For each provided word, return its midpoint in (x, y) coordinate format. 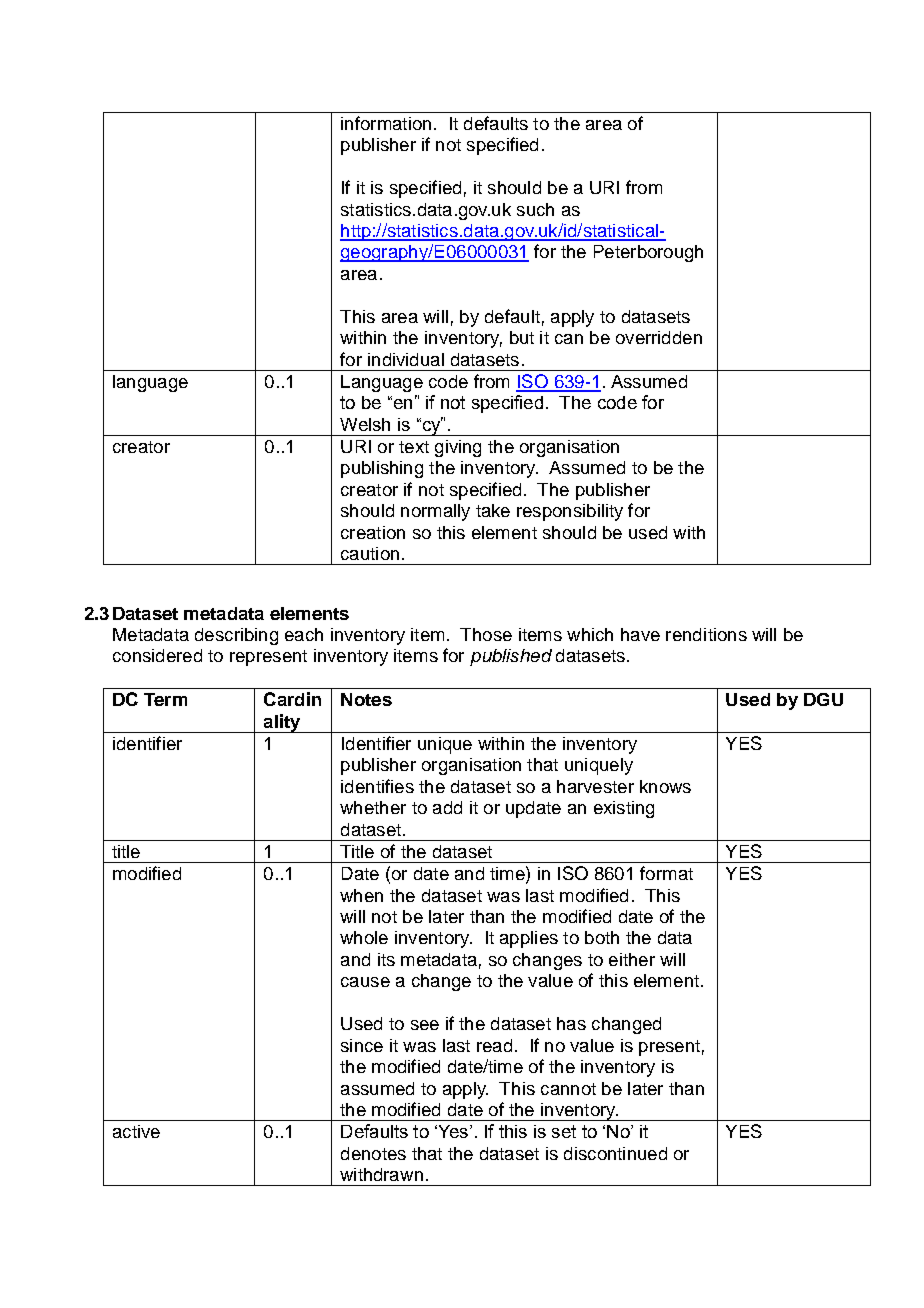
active (136, 1131)
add (447, 807)
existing (624, 809)
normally (435, 512)
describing (236, 636)
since (362, 1045)
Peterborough (648, 253)
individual (406, 359)
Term (165, 699)
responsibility (570, 512)
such (535, 209)
